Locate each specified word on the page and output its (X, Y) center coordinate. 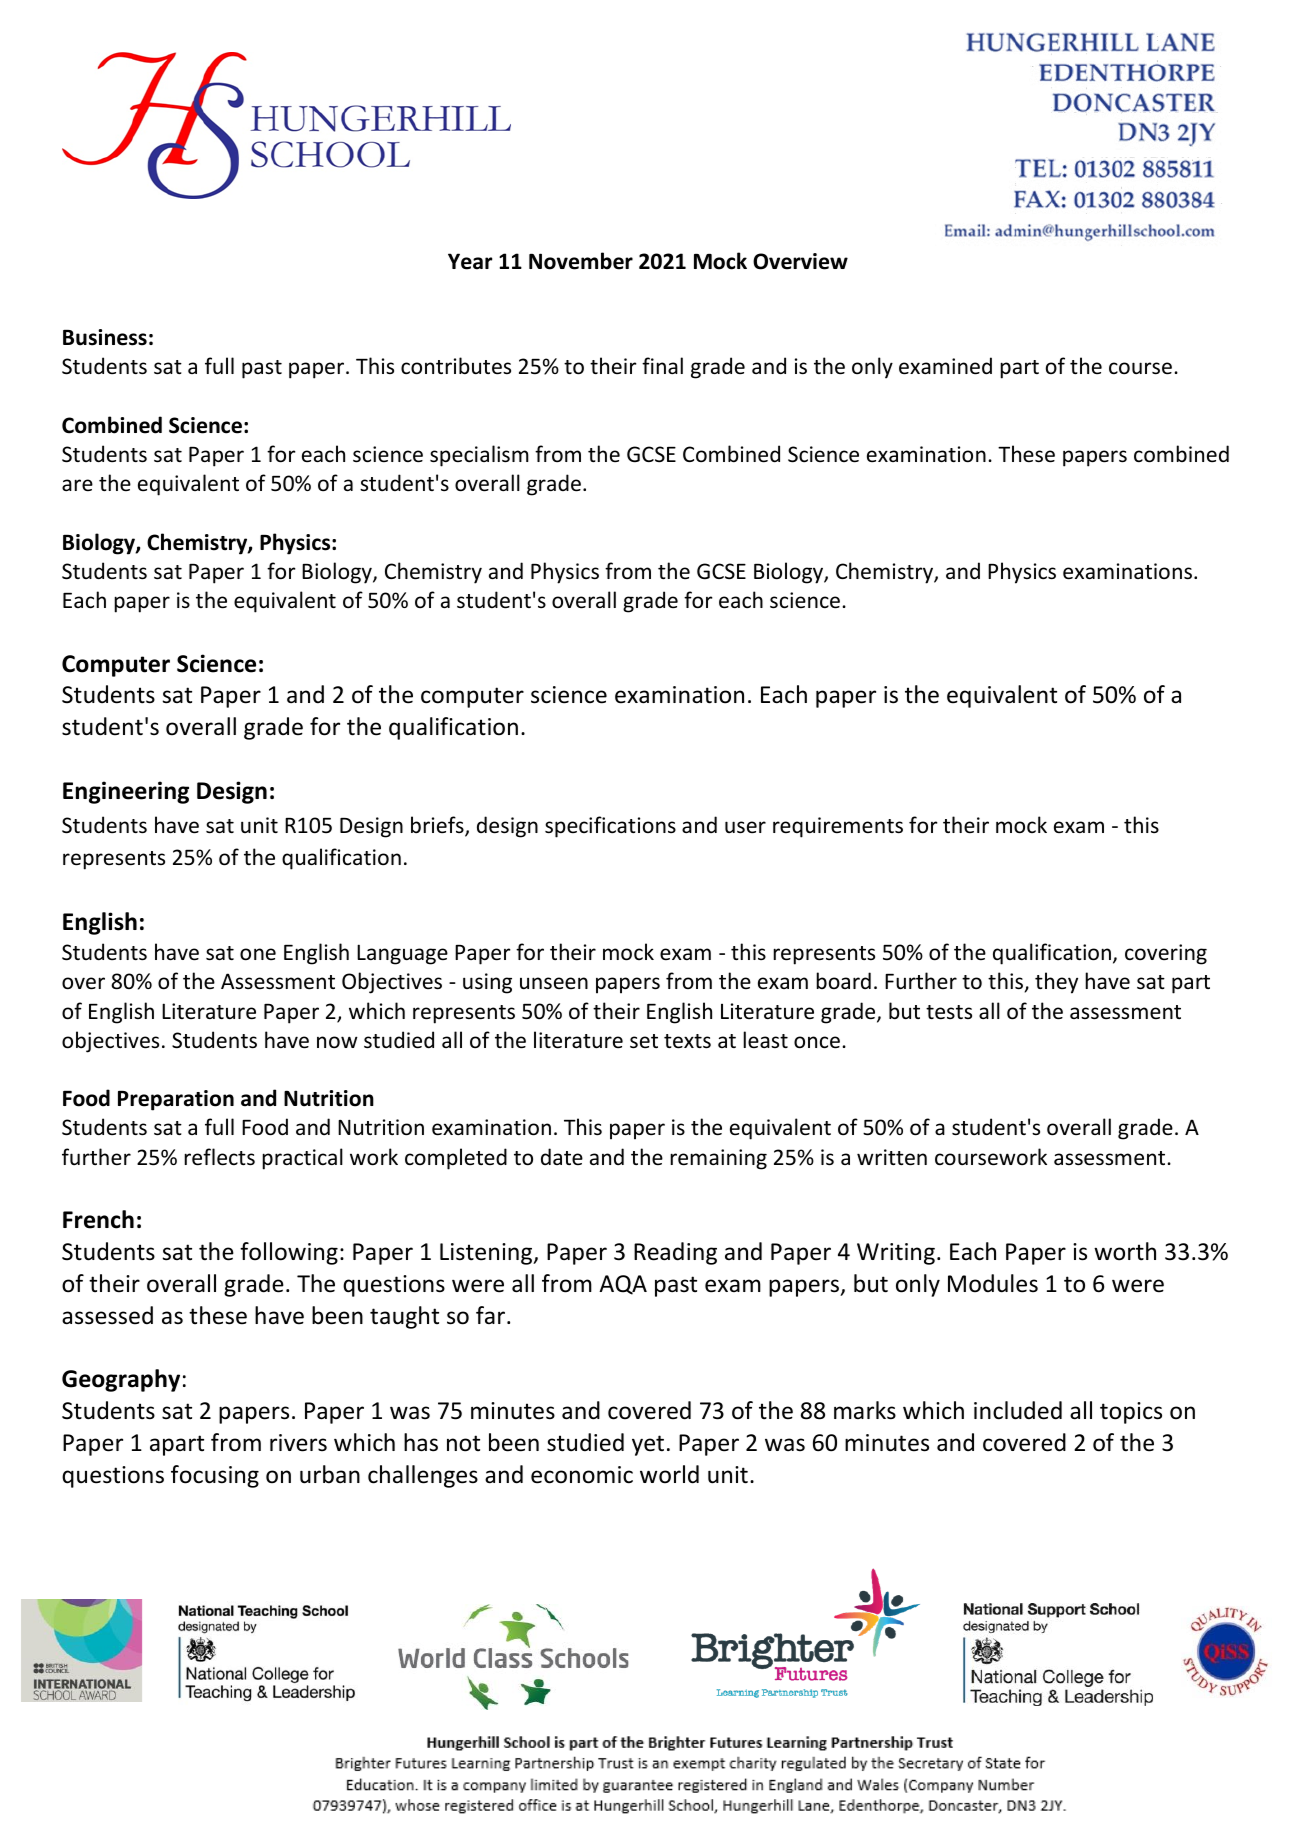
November (581, 261)
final (662, 365)
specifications (610, 827)
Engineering (126, 792)
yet (648, 1445)
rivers (298, 1443)
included (1018, 1410)
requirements (838, 827)
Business (105, 337)
